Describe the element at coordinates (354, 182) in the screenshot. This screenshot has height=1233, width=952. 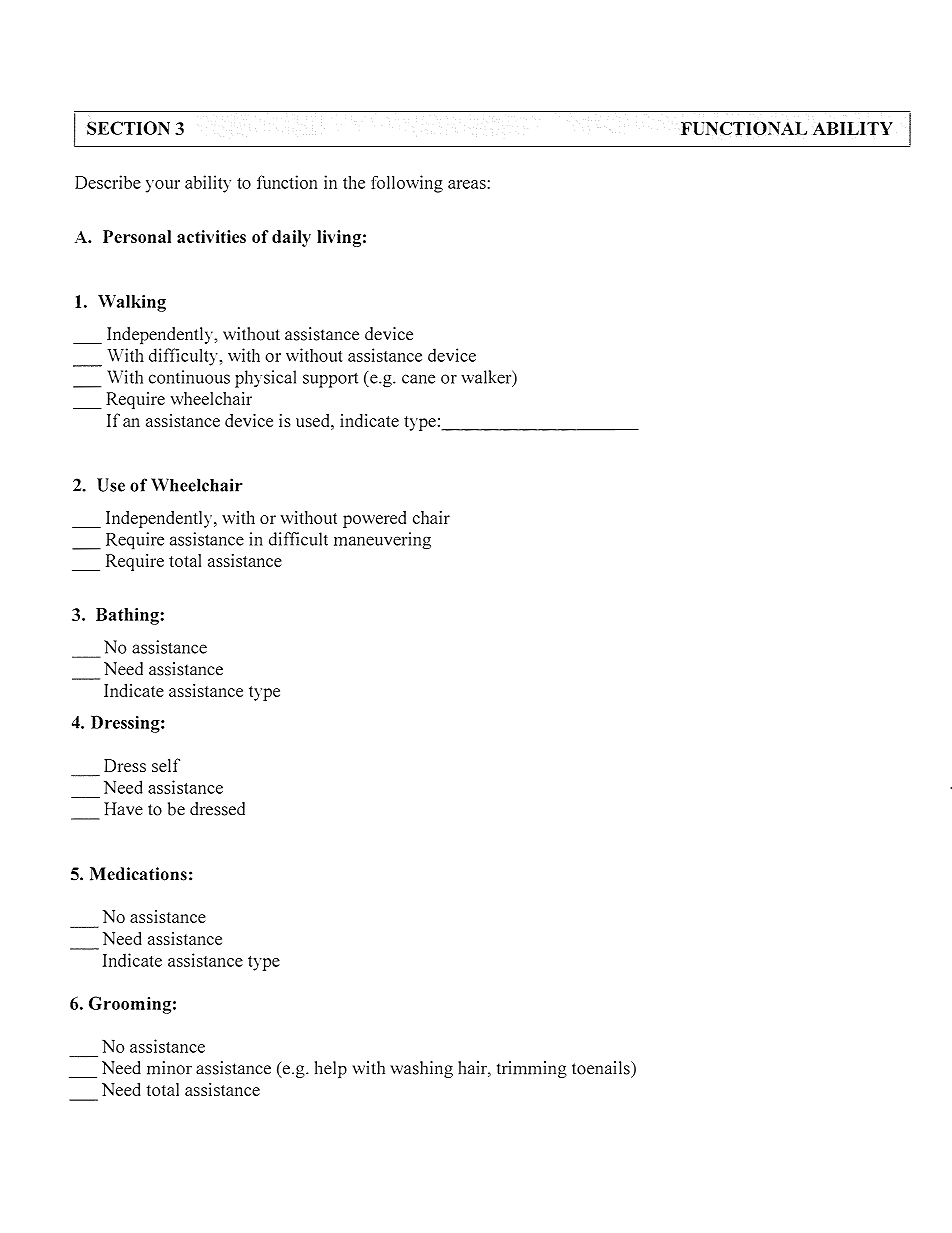
I see `the` at that location.
